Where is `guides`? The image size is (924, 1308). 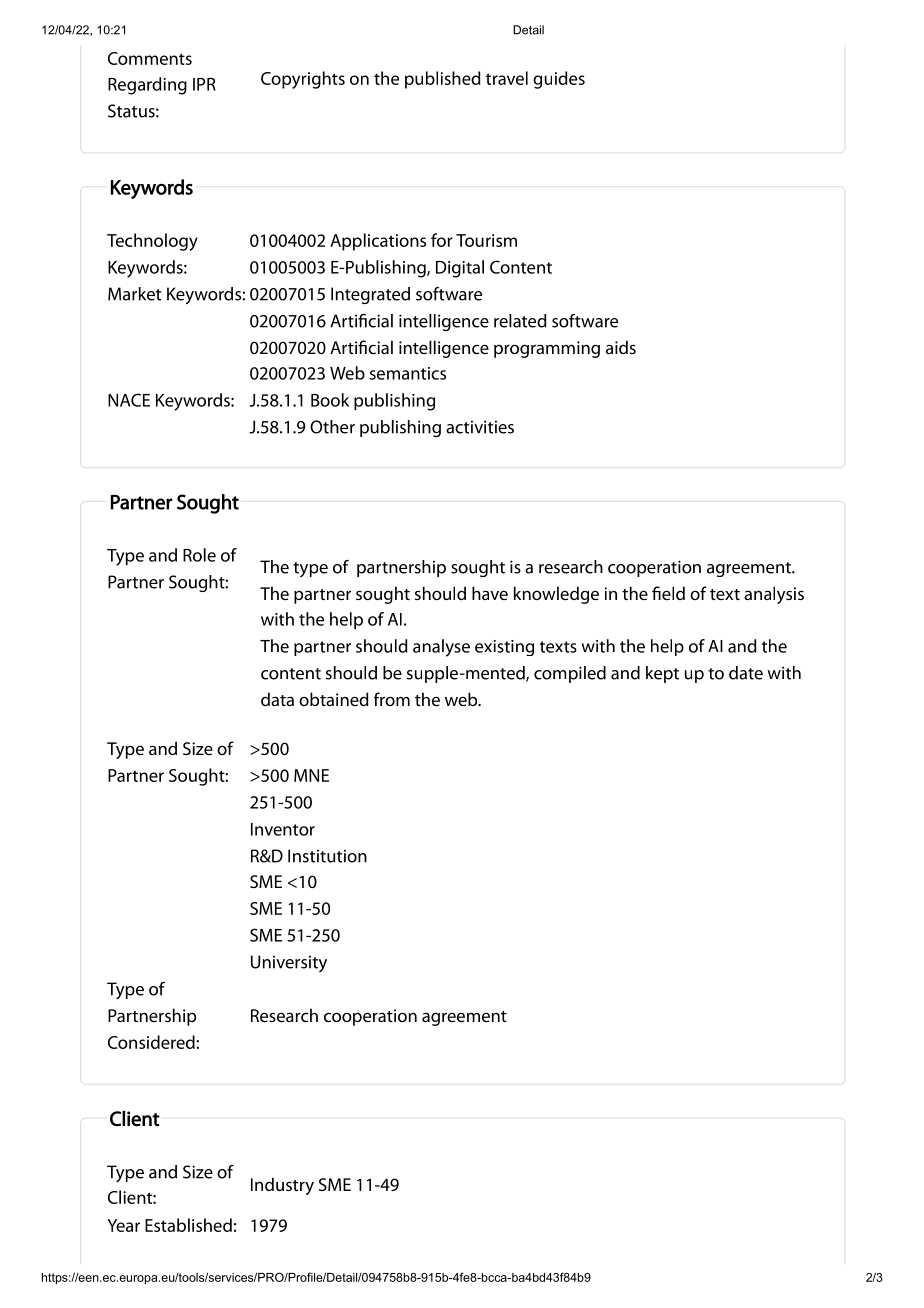
guides is located at coordinates (559, 80).
